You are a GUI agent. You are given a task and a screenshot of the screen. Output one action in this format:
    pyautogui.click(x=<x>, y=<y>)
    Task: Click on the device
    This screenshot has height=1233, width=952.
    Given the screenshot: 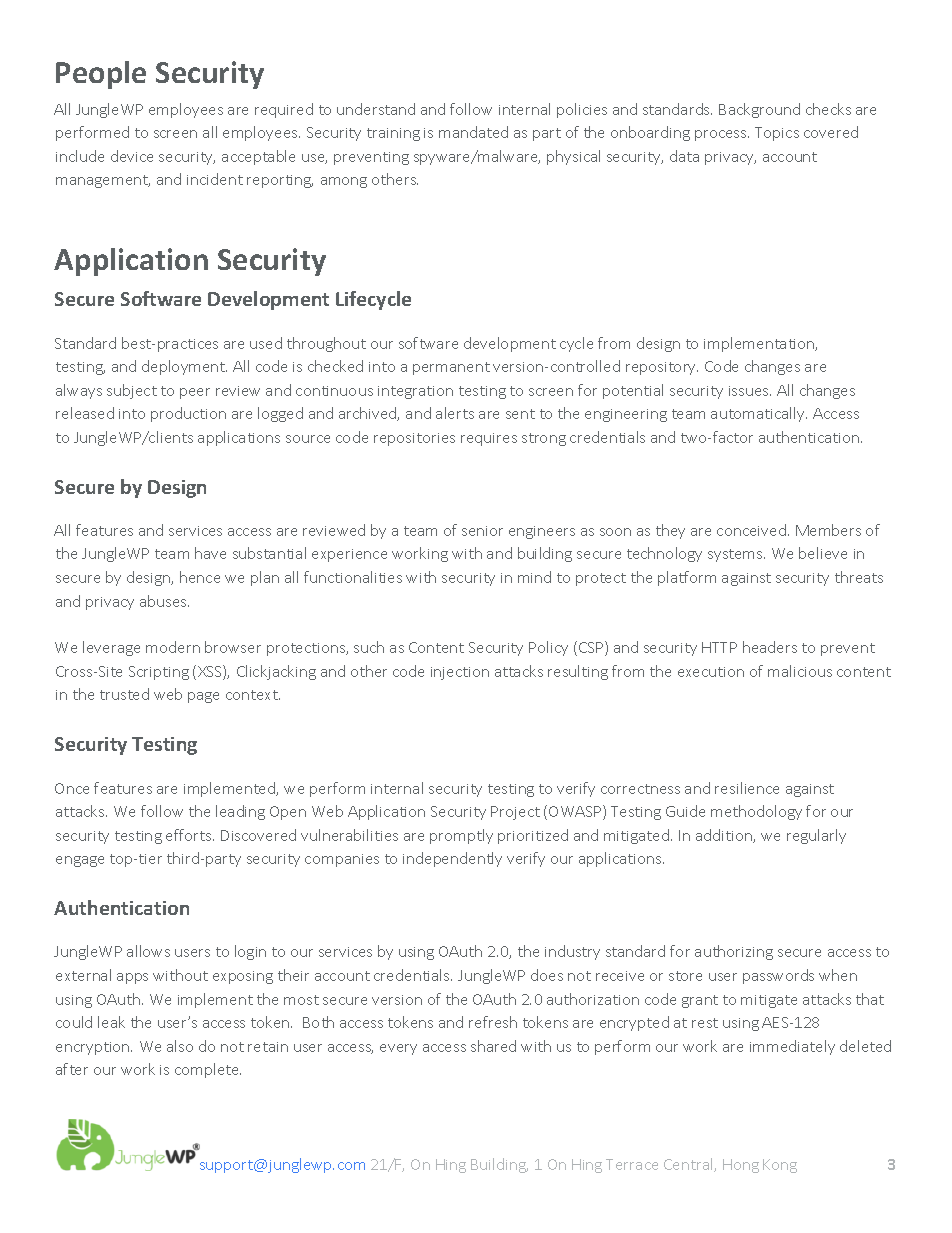 What is the action you would take?
    pyautogui.click(x=132, y=156)
